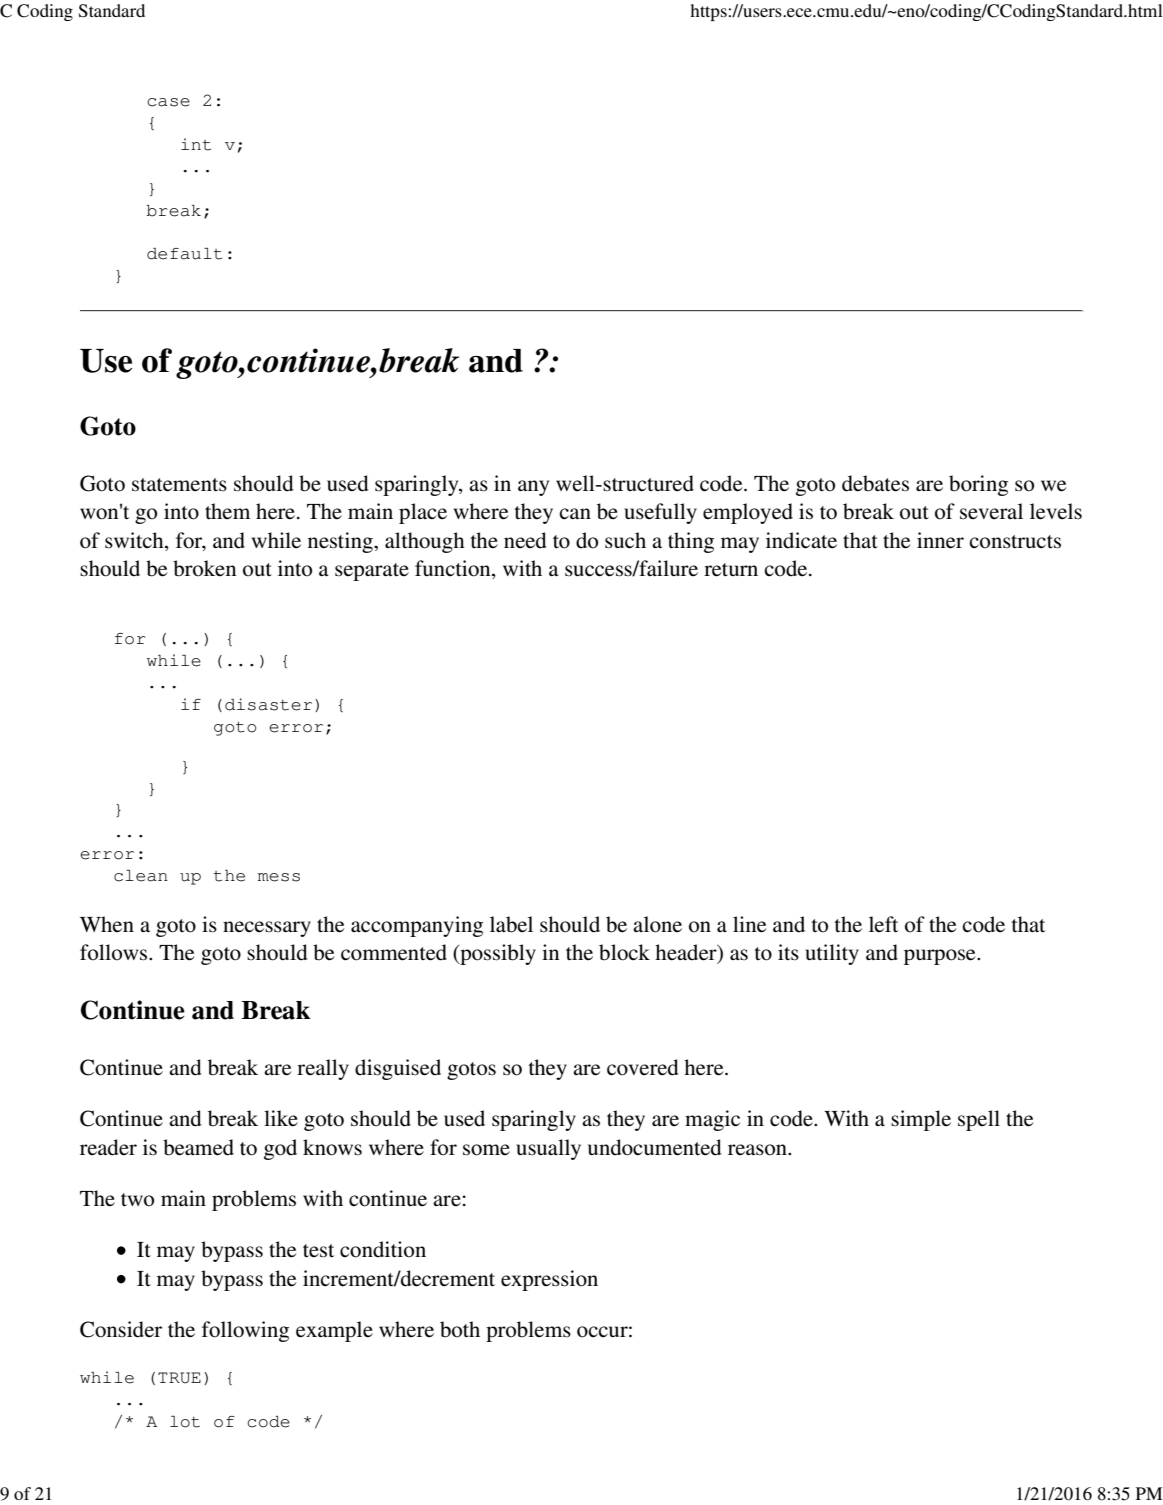 This page has width=1163, height=1505. Describe the element at coordinates (168, 102) in the page. I see `case` at that location.
